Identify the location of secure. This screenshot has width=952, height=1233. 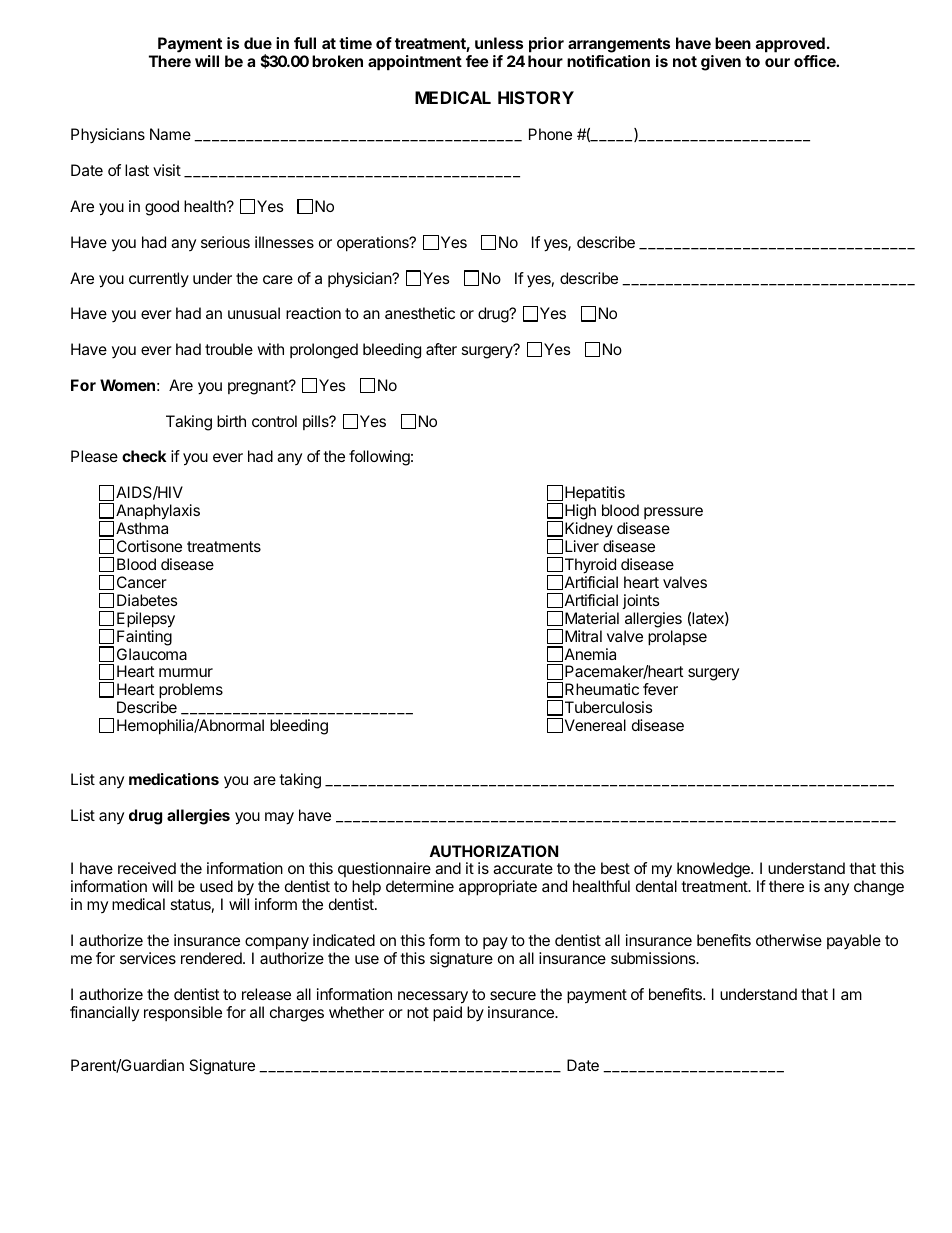
(513, 995).
